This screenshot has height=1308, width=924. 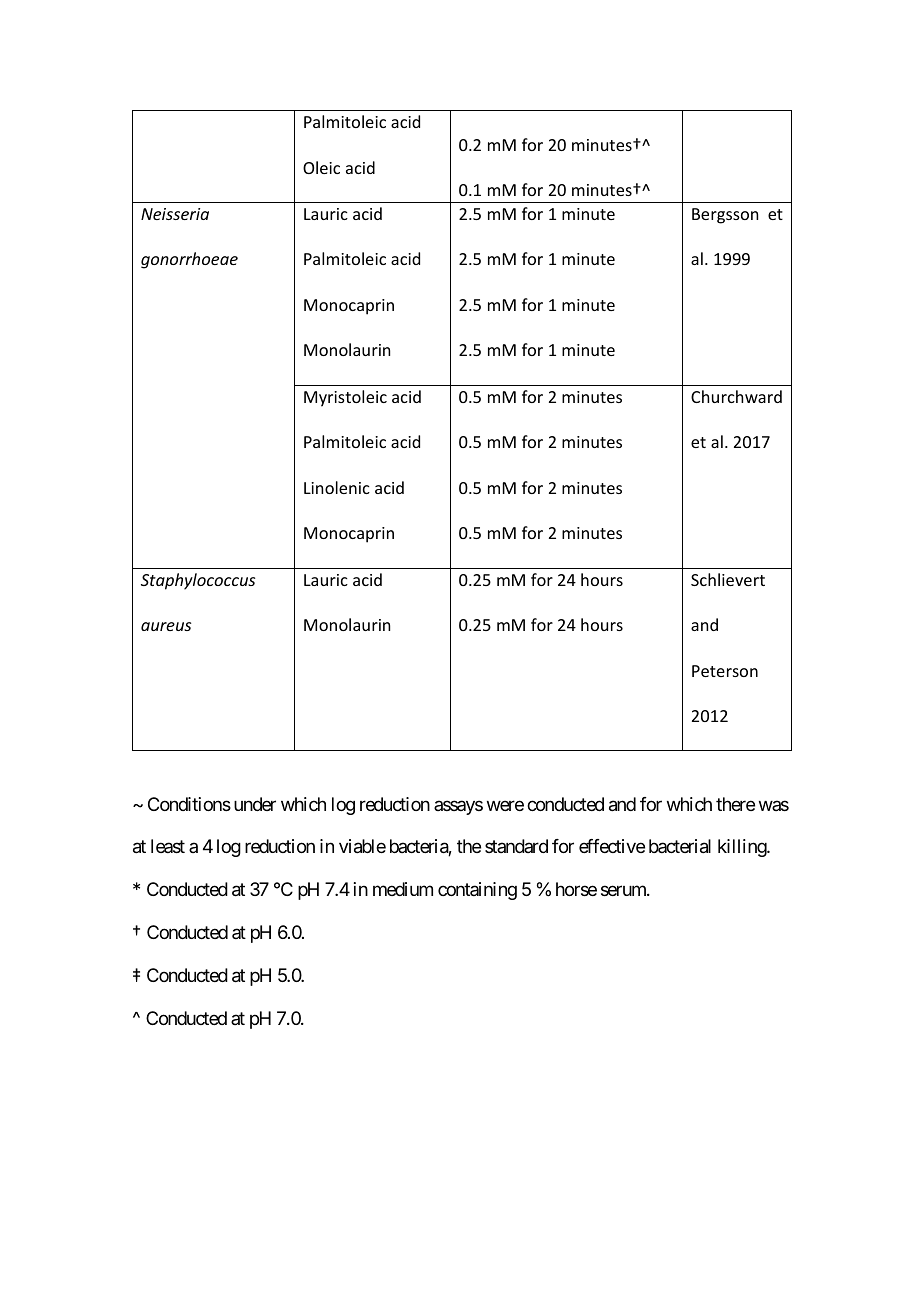 I want to click on gonorrhoeae, so click(x=189, y=260).
